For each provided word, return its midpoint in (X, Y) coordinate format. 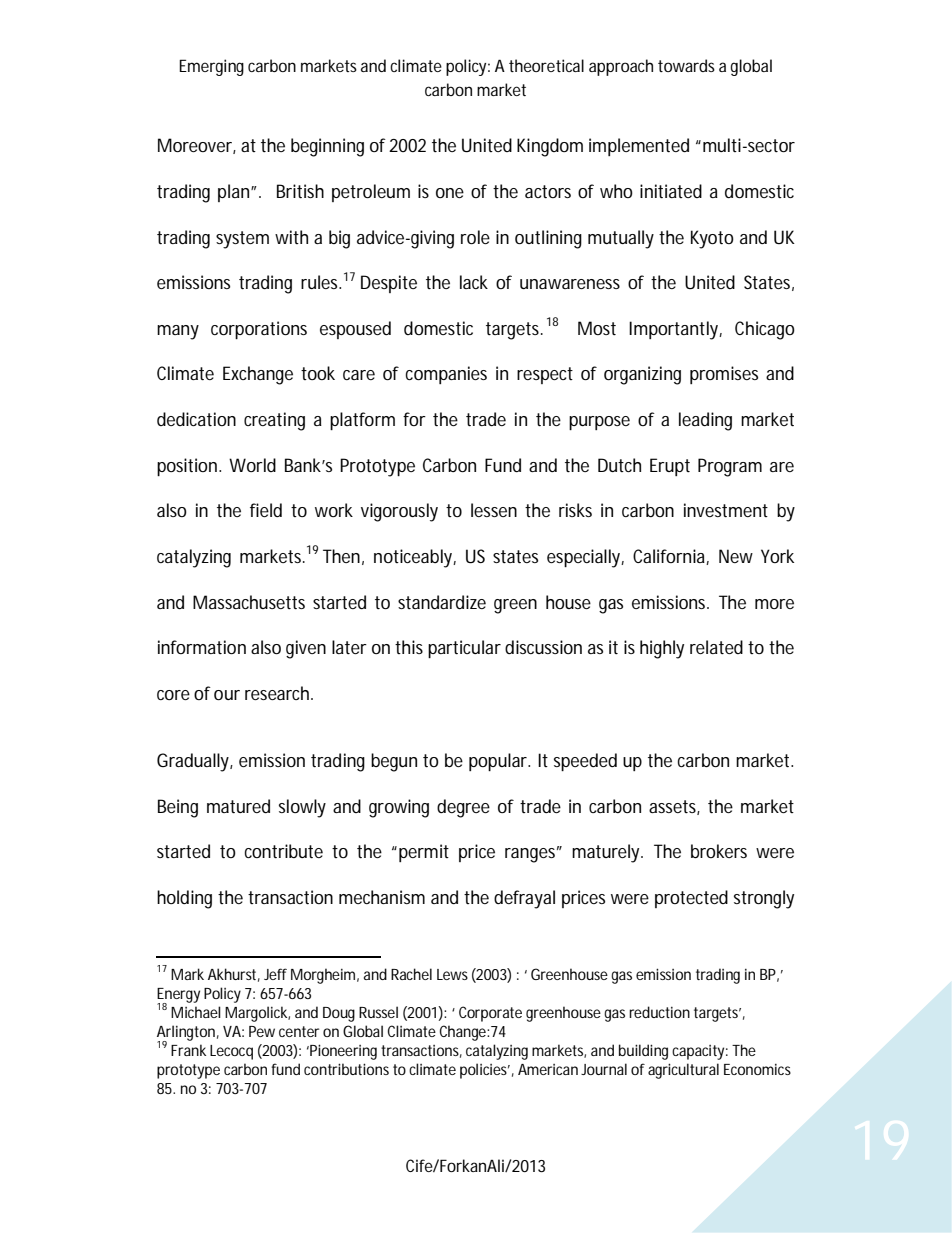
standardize (442, 602)
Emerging (211, 67)
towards (686, 65)
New (736, 556)
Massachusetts (249, 602)
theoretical (546, 65)
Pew (262, 1031)
